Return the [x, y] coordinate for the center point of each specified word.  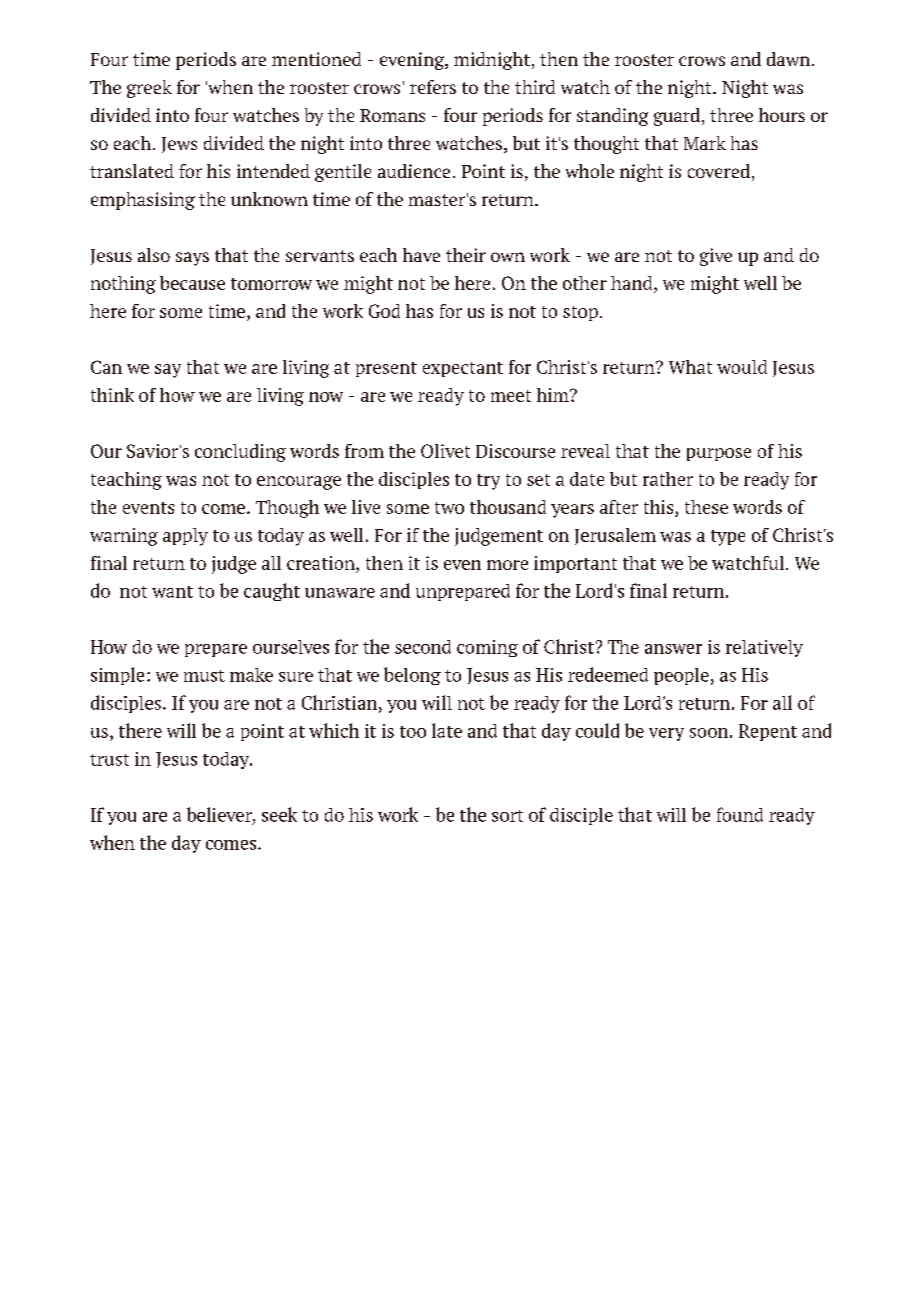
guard [677, 117]
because [192, 283]
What [690, 367]
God [384, 311]
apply [185, 537]
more [507, 565]
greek [149, 89]
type [728, 538]
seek [279, 814]
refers [433, 87]
